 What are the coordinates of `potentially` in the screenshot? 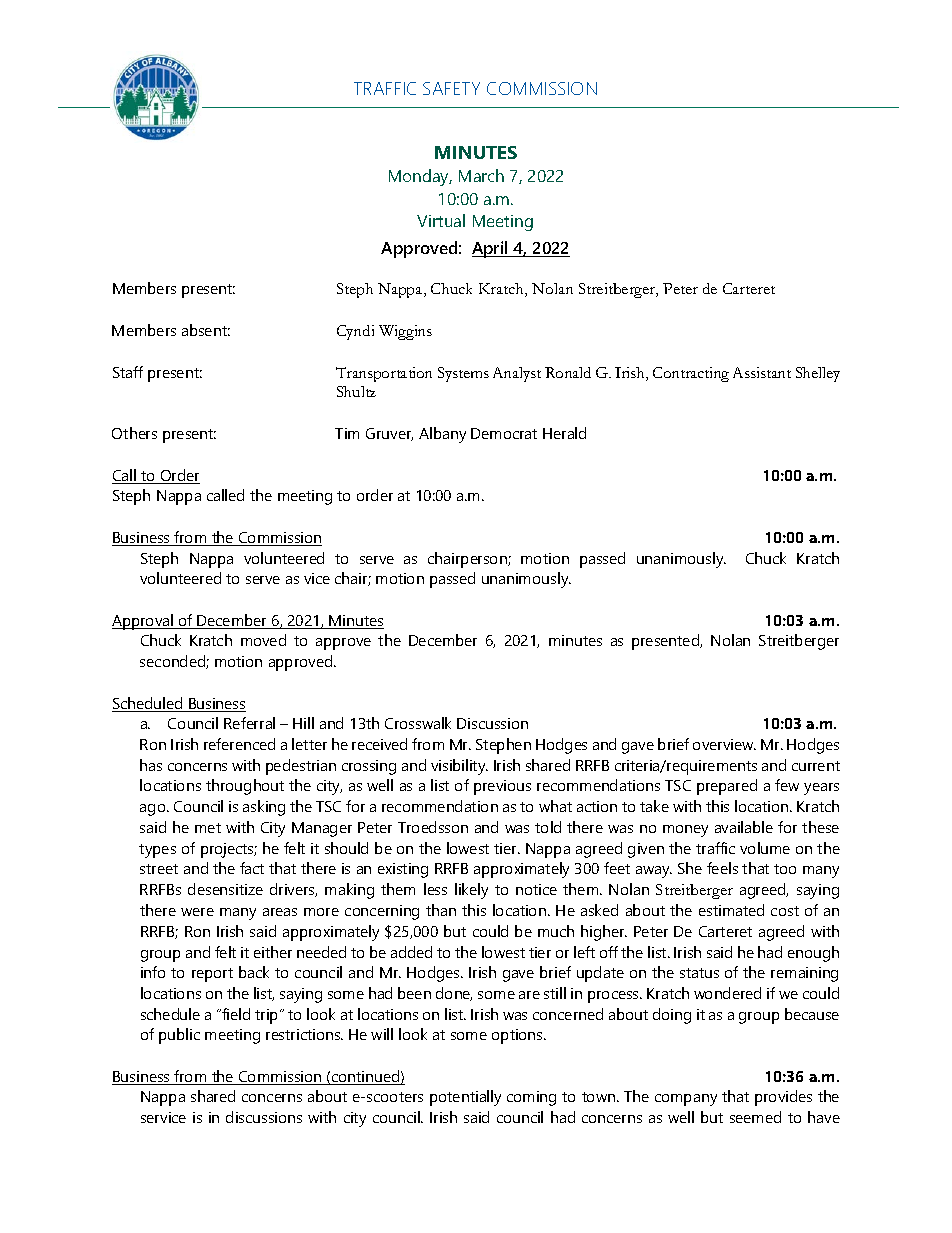 It's located at (465, 1098).
